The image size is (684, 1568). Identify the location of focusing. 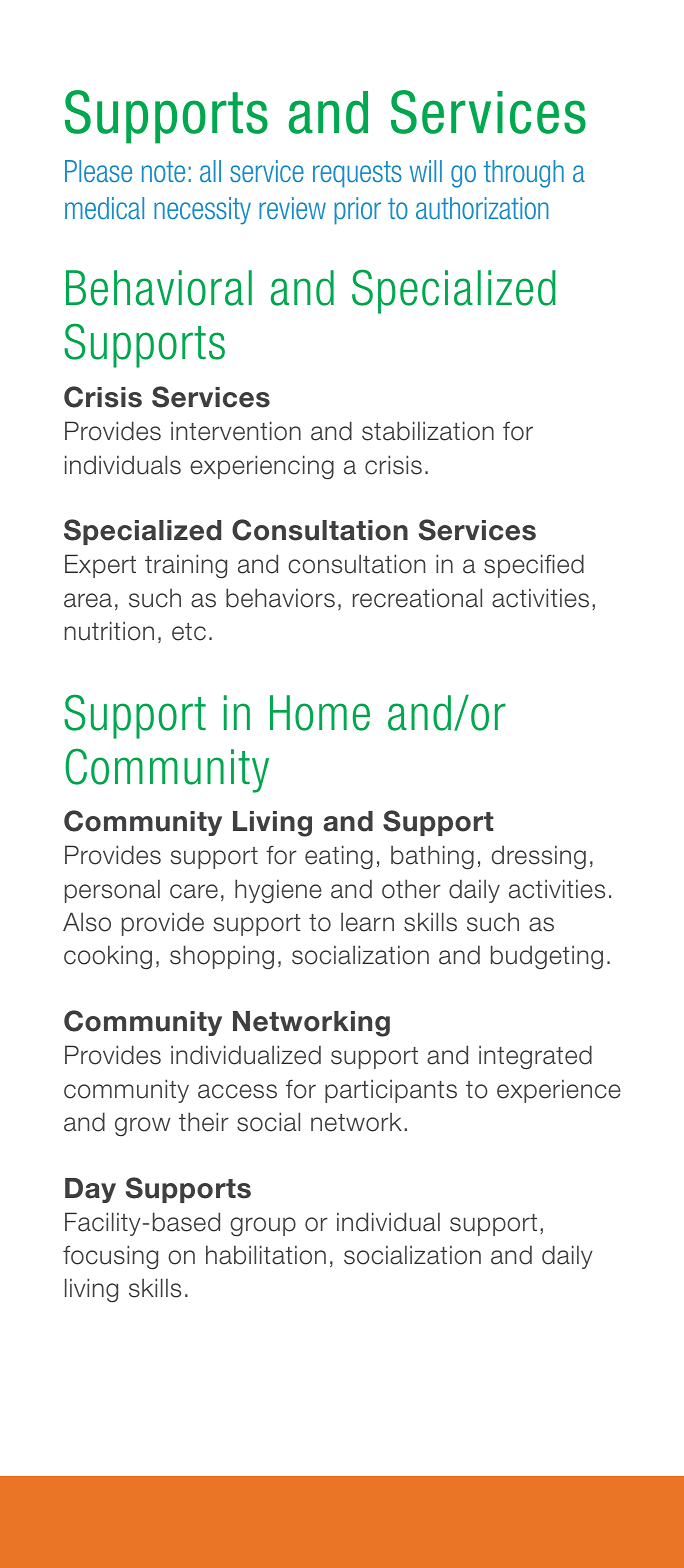
(110, 1257).
